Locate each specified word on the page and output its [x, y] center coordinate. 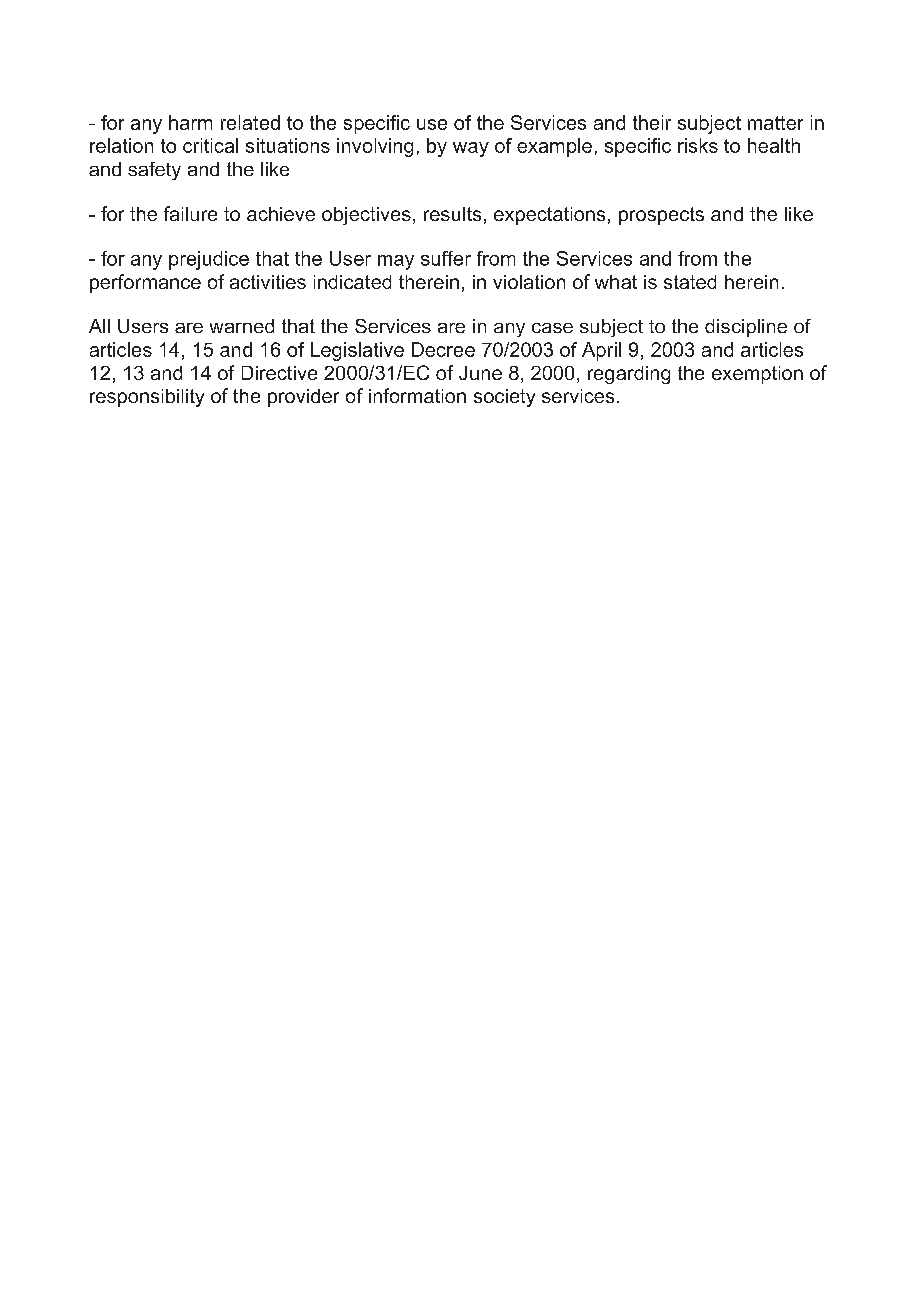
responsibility [147, 398]
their [652, 122]
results [452, 214]
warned [242, 326]
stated [690, 282]
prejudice [209, 260]
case [552, 328]
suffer [446, 258]
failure [190, 213]
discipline [746, 328]
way [471, 149]
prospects [661, 216]
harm [190, 122]
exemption [757, 375]
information [417, 395]
